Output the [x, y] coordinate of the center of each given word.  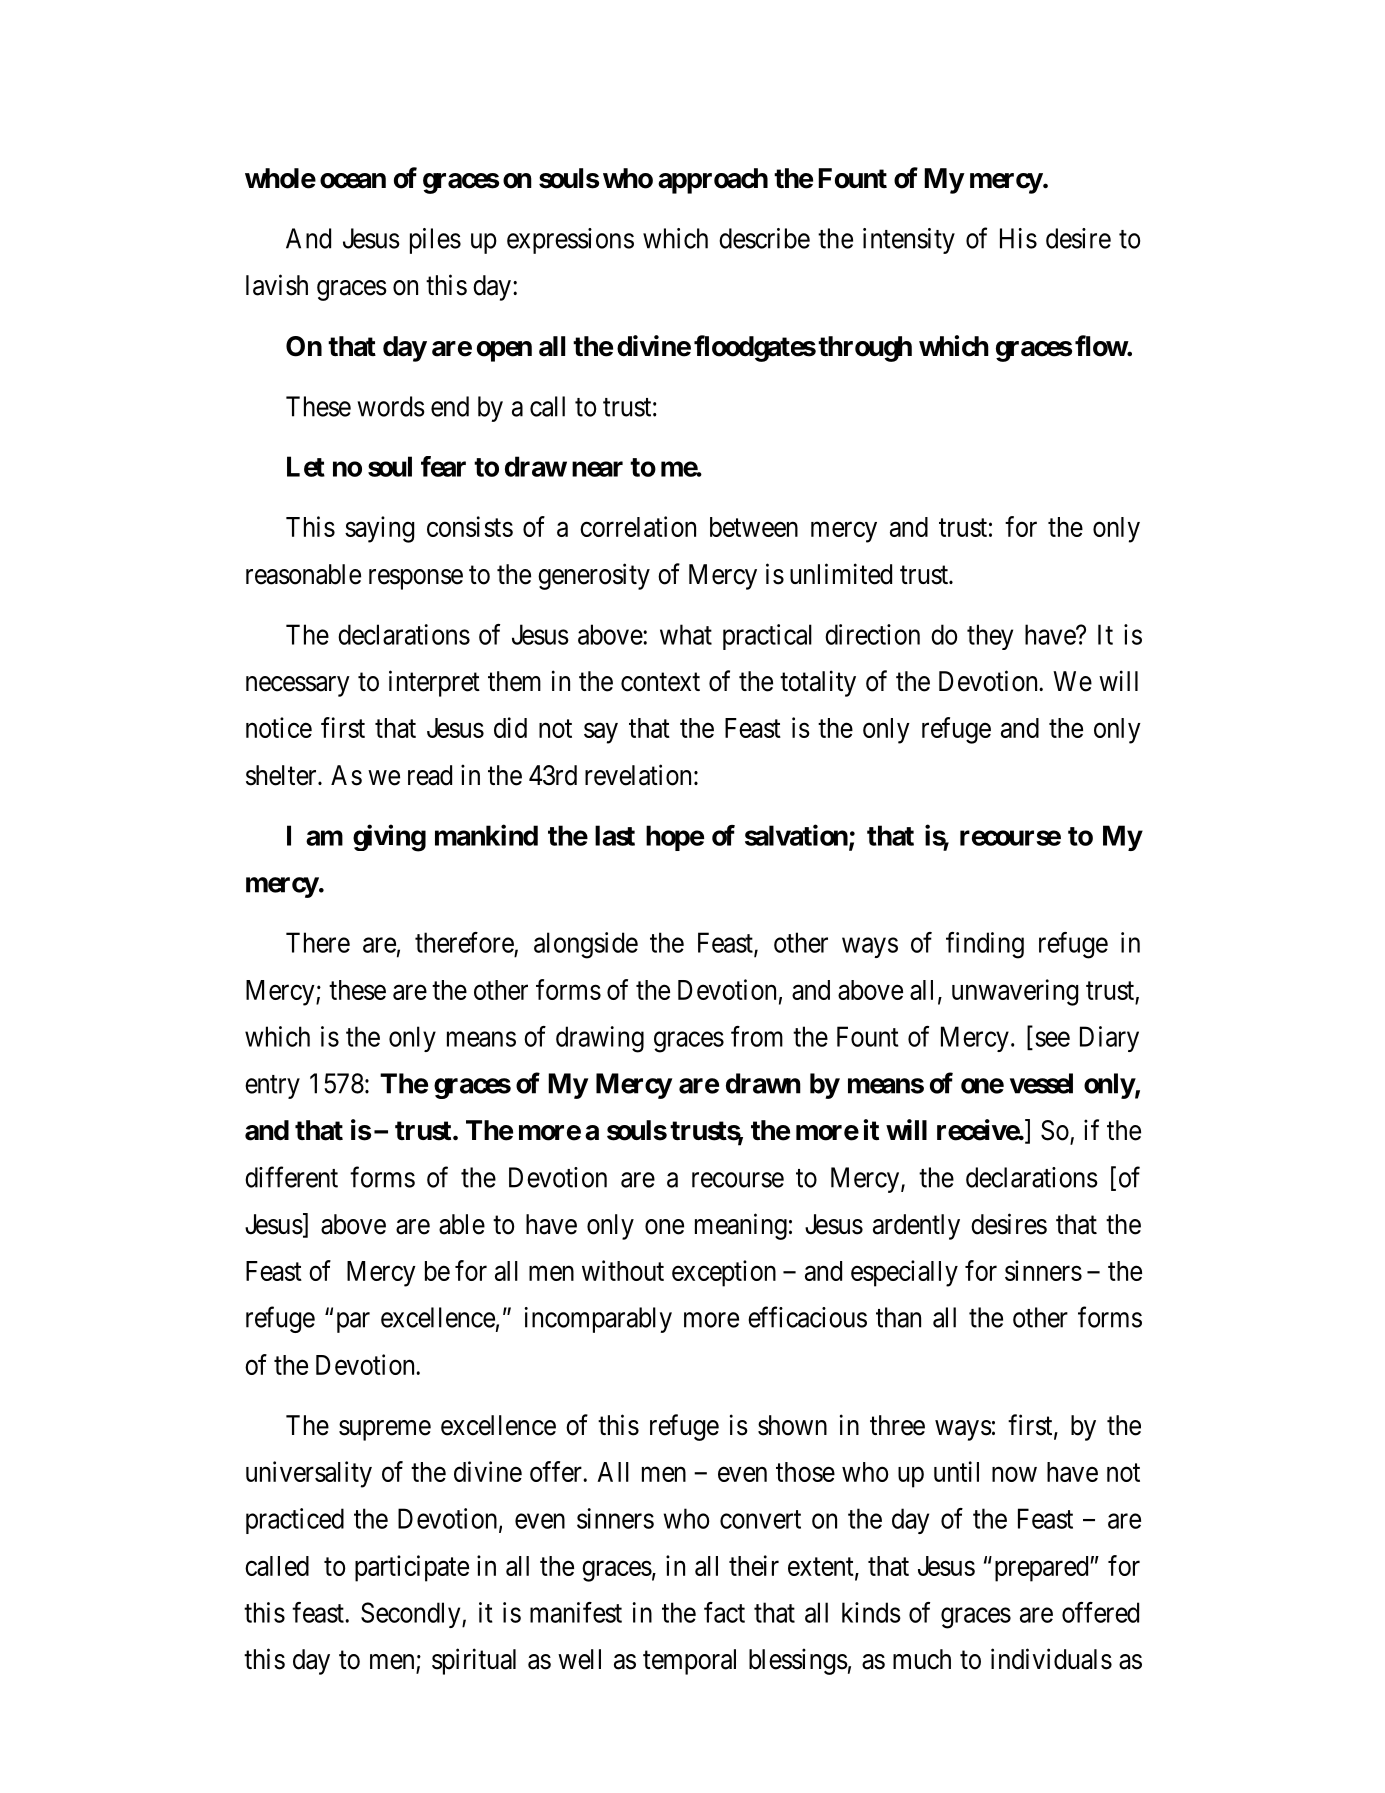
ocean [353, 181]
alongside [586, 945]
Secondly [412, 1615]
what [686, 634]
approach [713, 181]
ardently [916, 1227]
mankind [486, 835]
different [291, 1177]
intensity [909, 241]
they [990, 637]
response [416, 579]
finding [985, 945]
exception [724, 1273]
